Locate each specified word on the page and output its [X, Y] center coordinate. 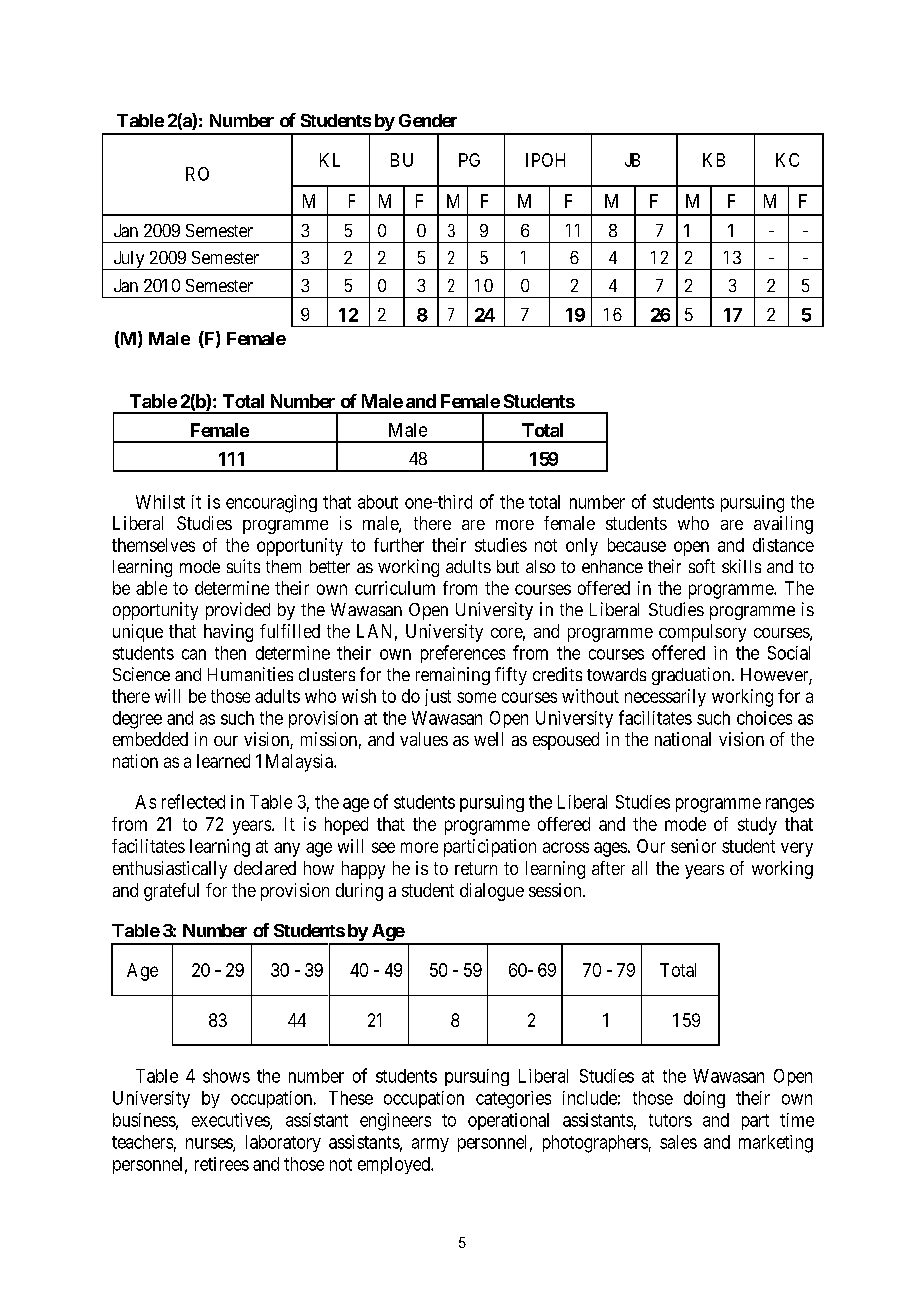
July [129, 260]
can [194, 654]
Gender [428, 120]
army [430, 1145]
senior [693, 846]
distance [783, 545]
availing [783, 525]
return [476, 868]
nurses [210, 1144]
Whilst [160, 502]
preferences [463, 654]
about [378, 502]
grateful [171, 892]
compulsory [702, 633]
